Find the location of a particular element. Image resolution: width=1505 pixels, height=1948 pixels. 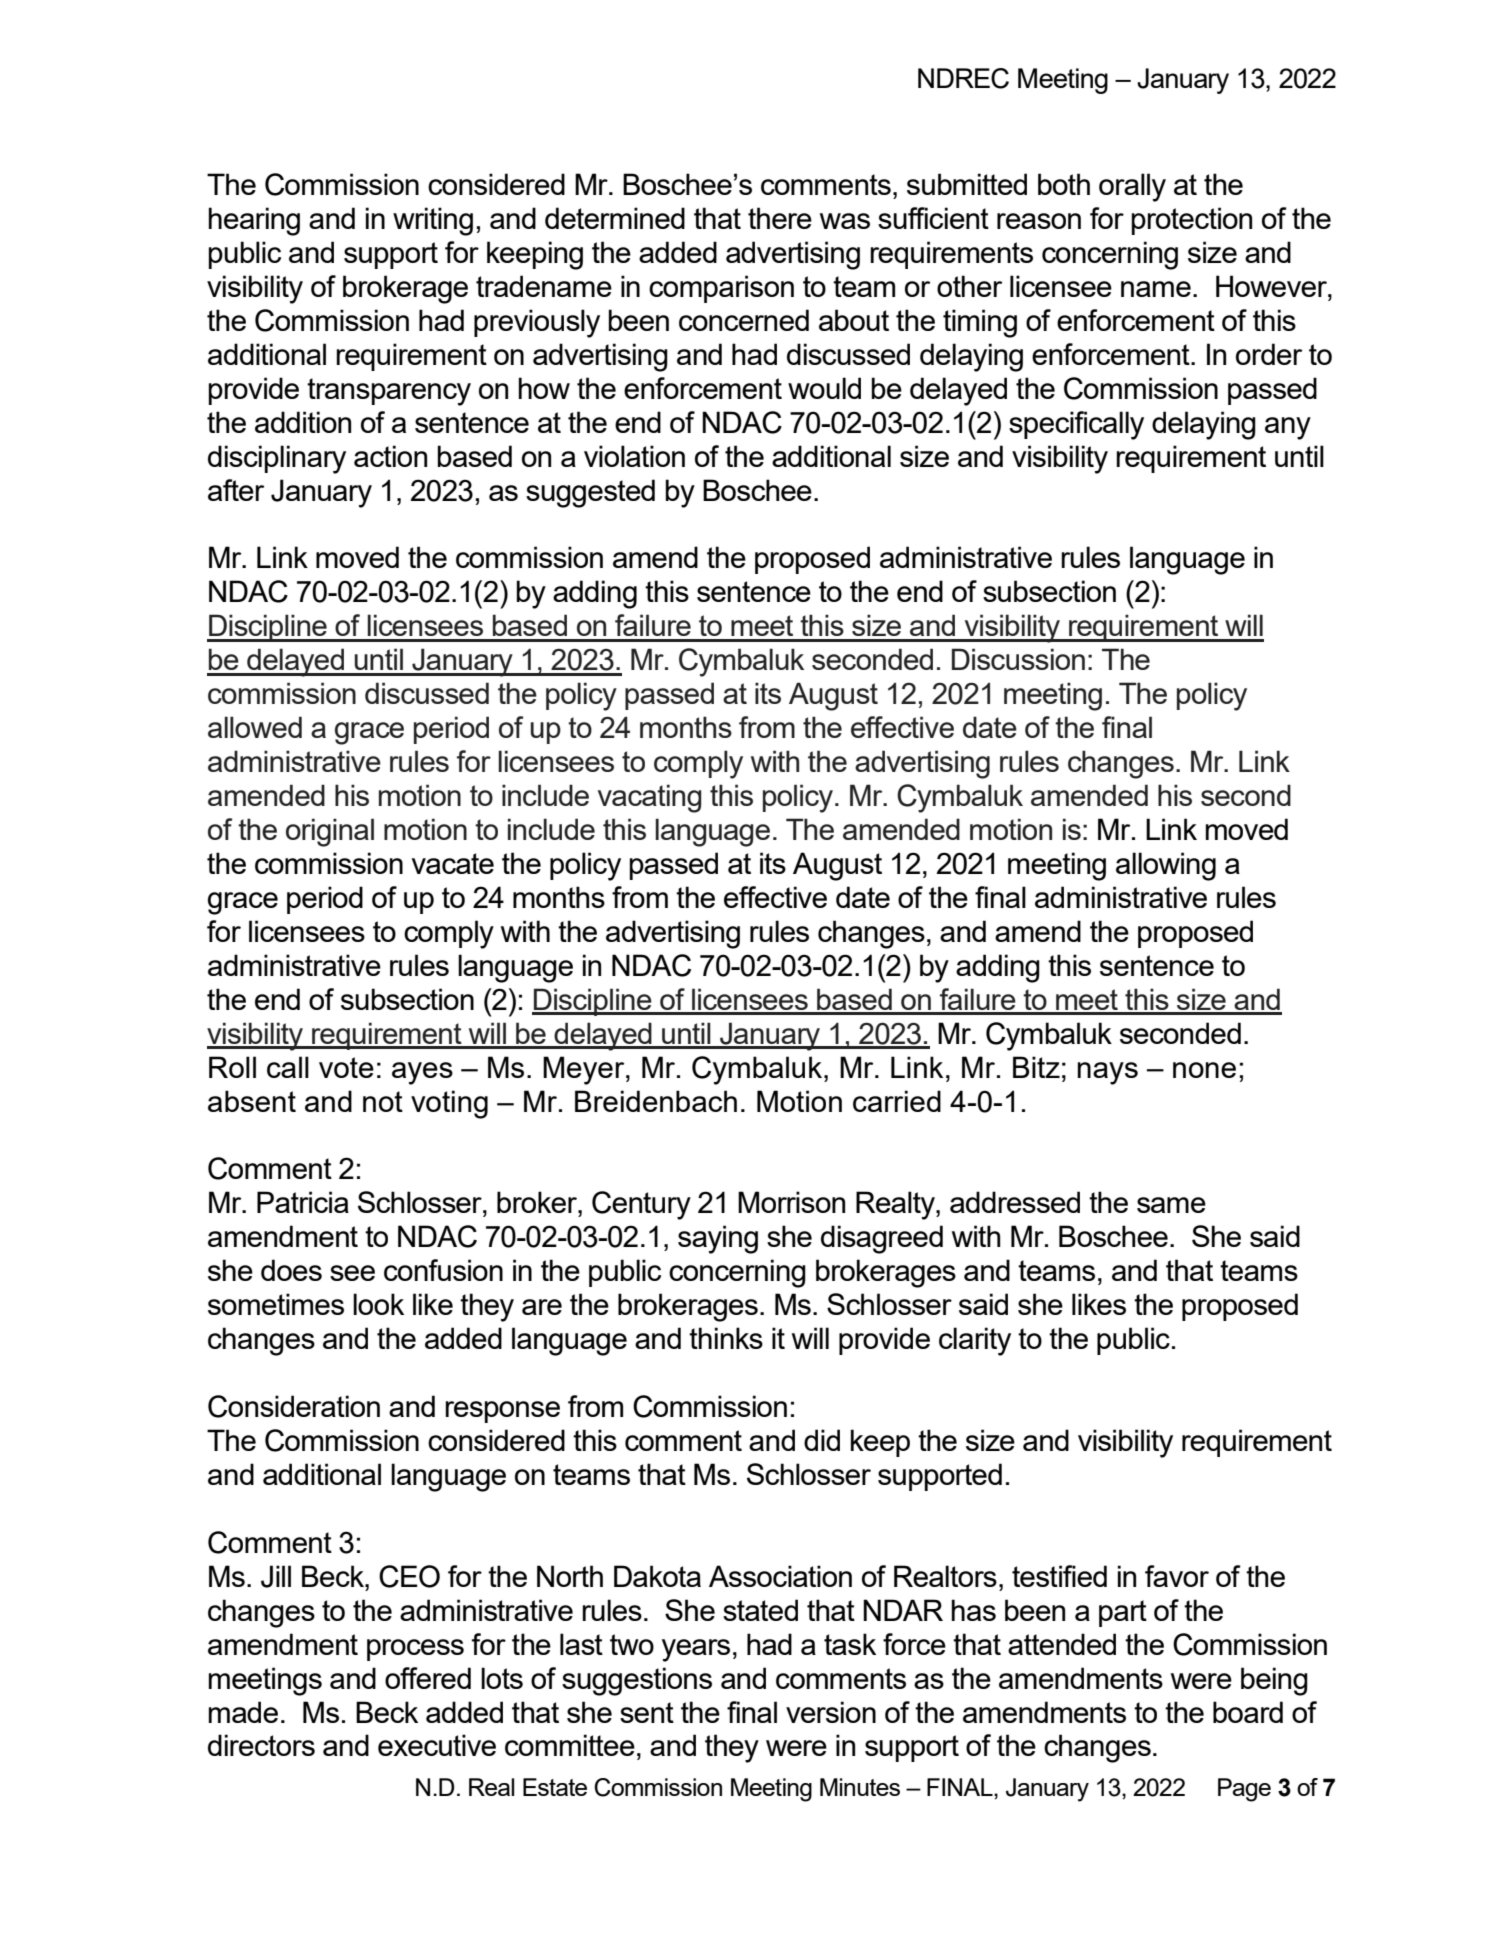

allowed is located at coordinates (255, 727).
